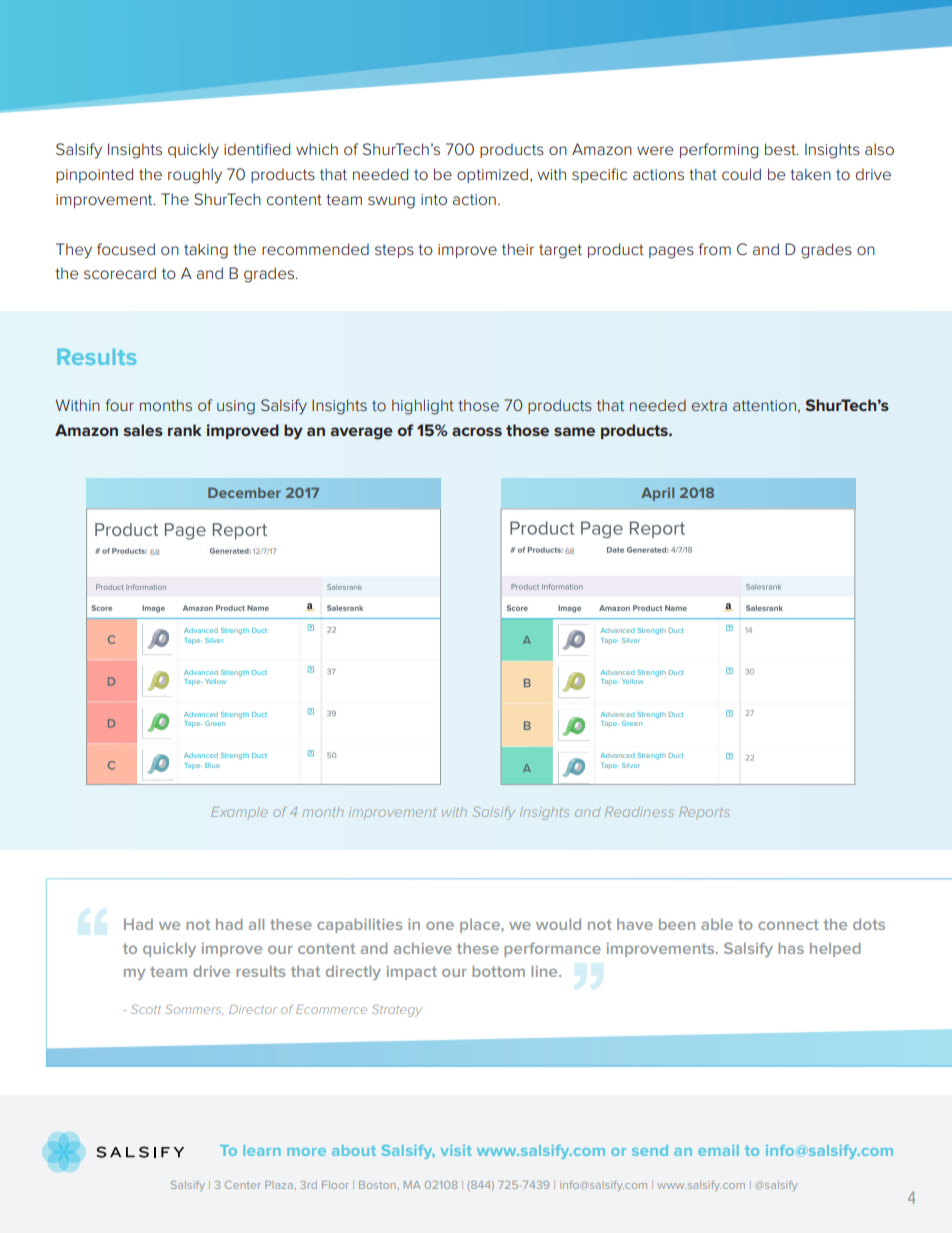  I want to click on Example, so click(239, 812).
